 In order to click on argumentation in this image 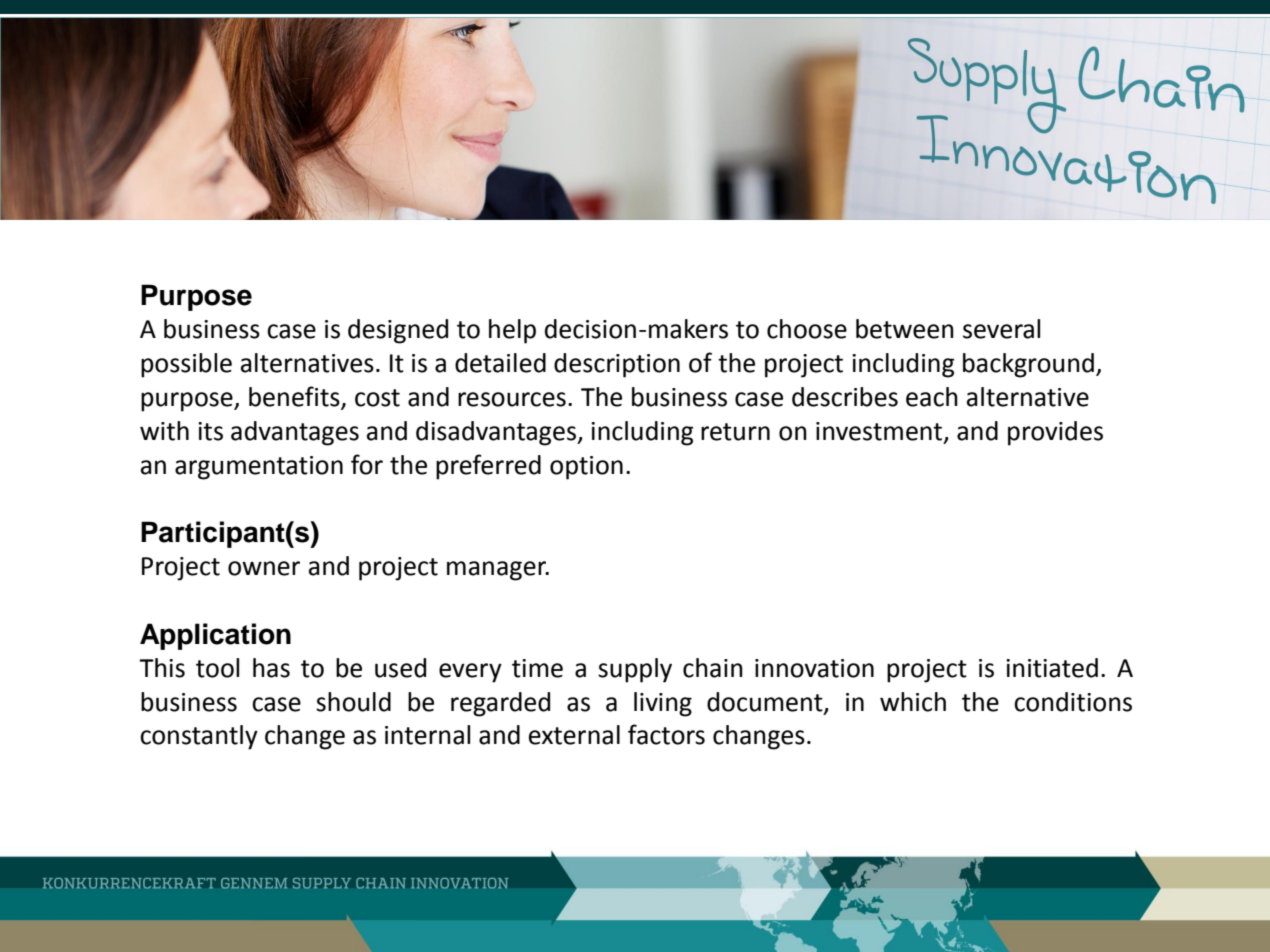, I will do `click(259, 468)`.
